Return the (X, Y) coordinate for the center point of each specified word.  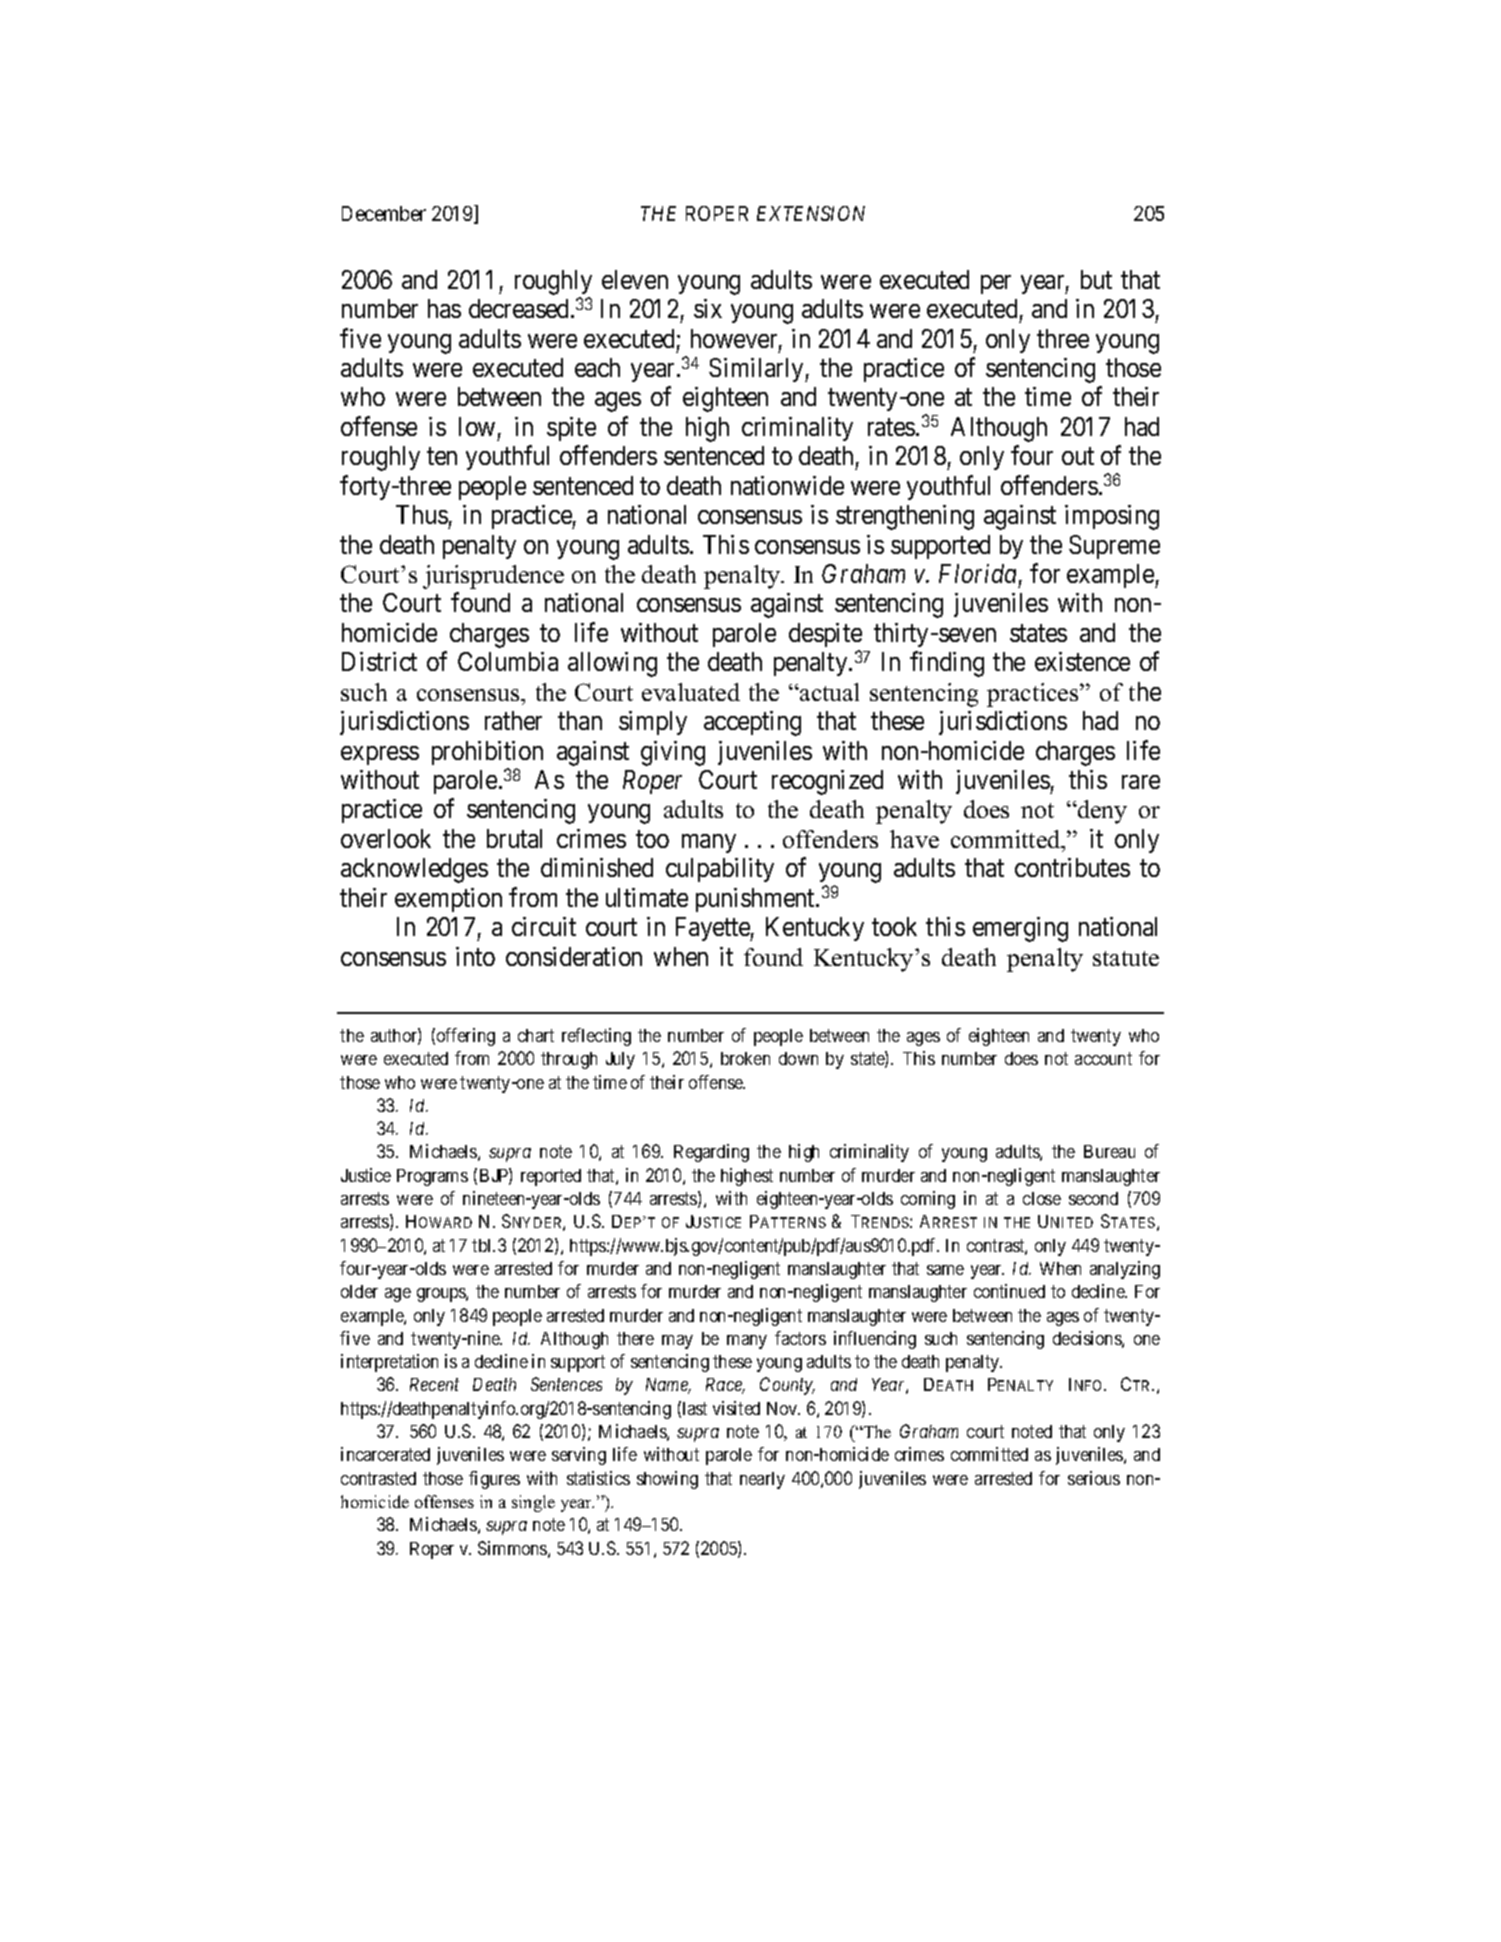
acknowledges (414, 870)
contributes (1072, 867)
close (1042, 1198)
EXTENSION (811, 213)
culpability (720, 870)
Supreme (1114, 547)
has (444, 308)
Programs (432, 1177)
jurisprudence (493, 577)
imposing (1112, 517)
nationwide (787, 485)
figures (494, 1480)
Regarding (711, 1153)
